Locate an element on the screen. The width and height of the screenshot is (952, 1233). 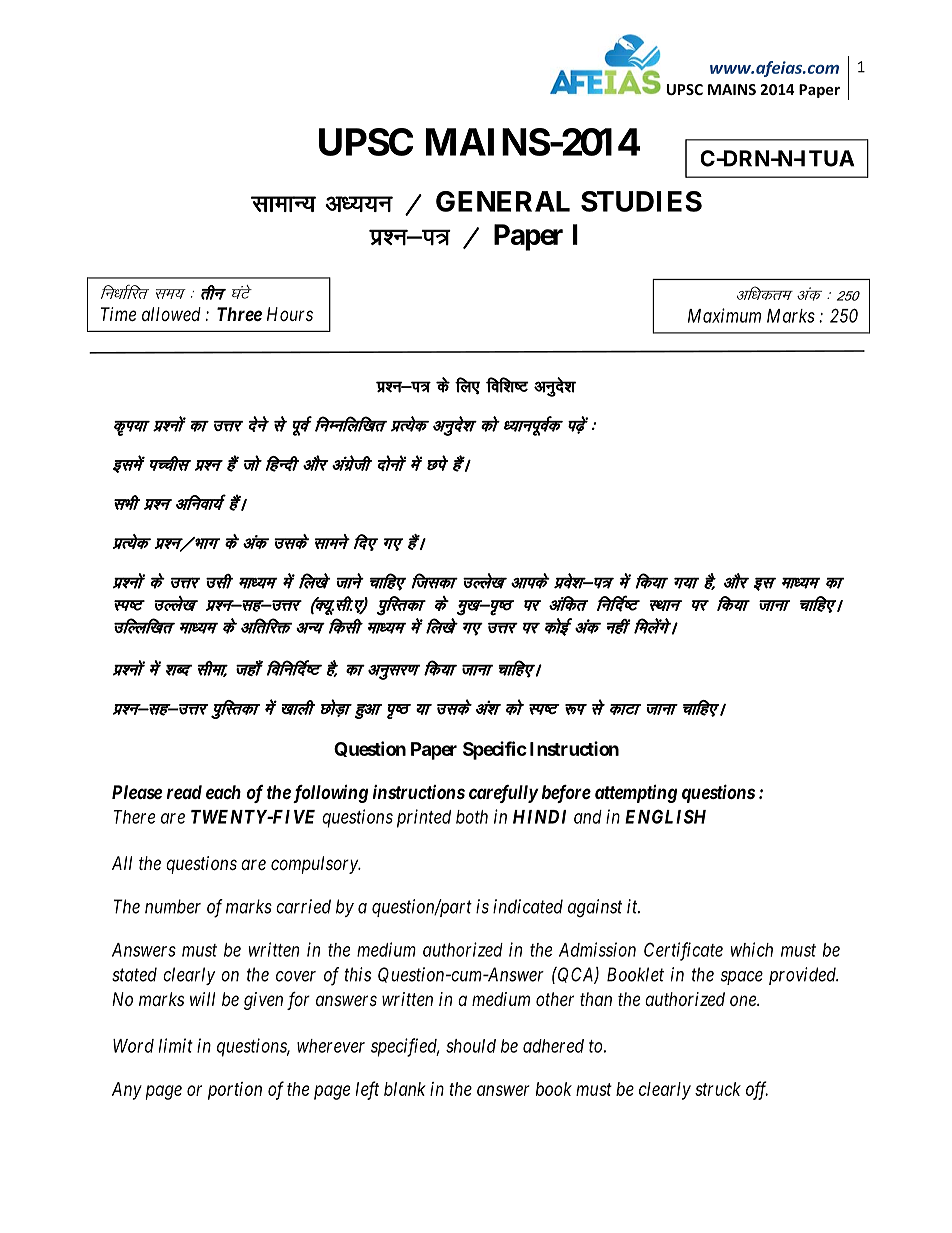
attempting is located at coordinates (636, 794).
